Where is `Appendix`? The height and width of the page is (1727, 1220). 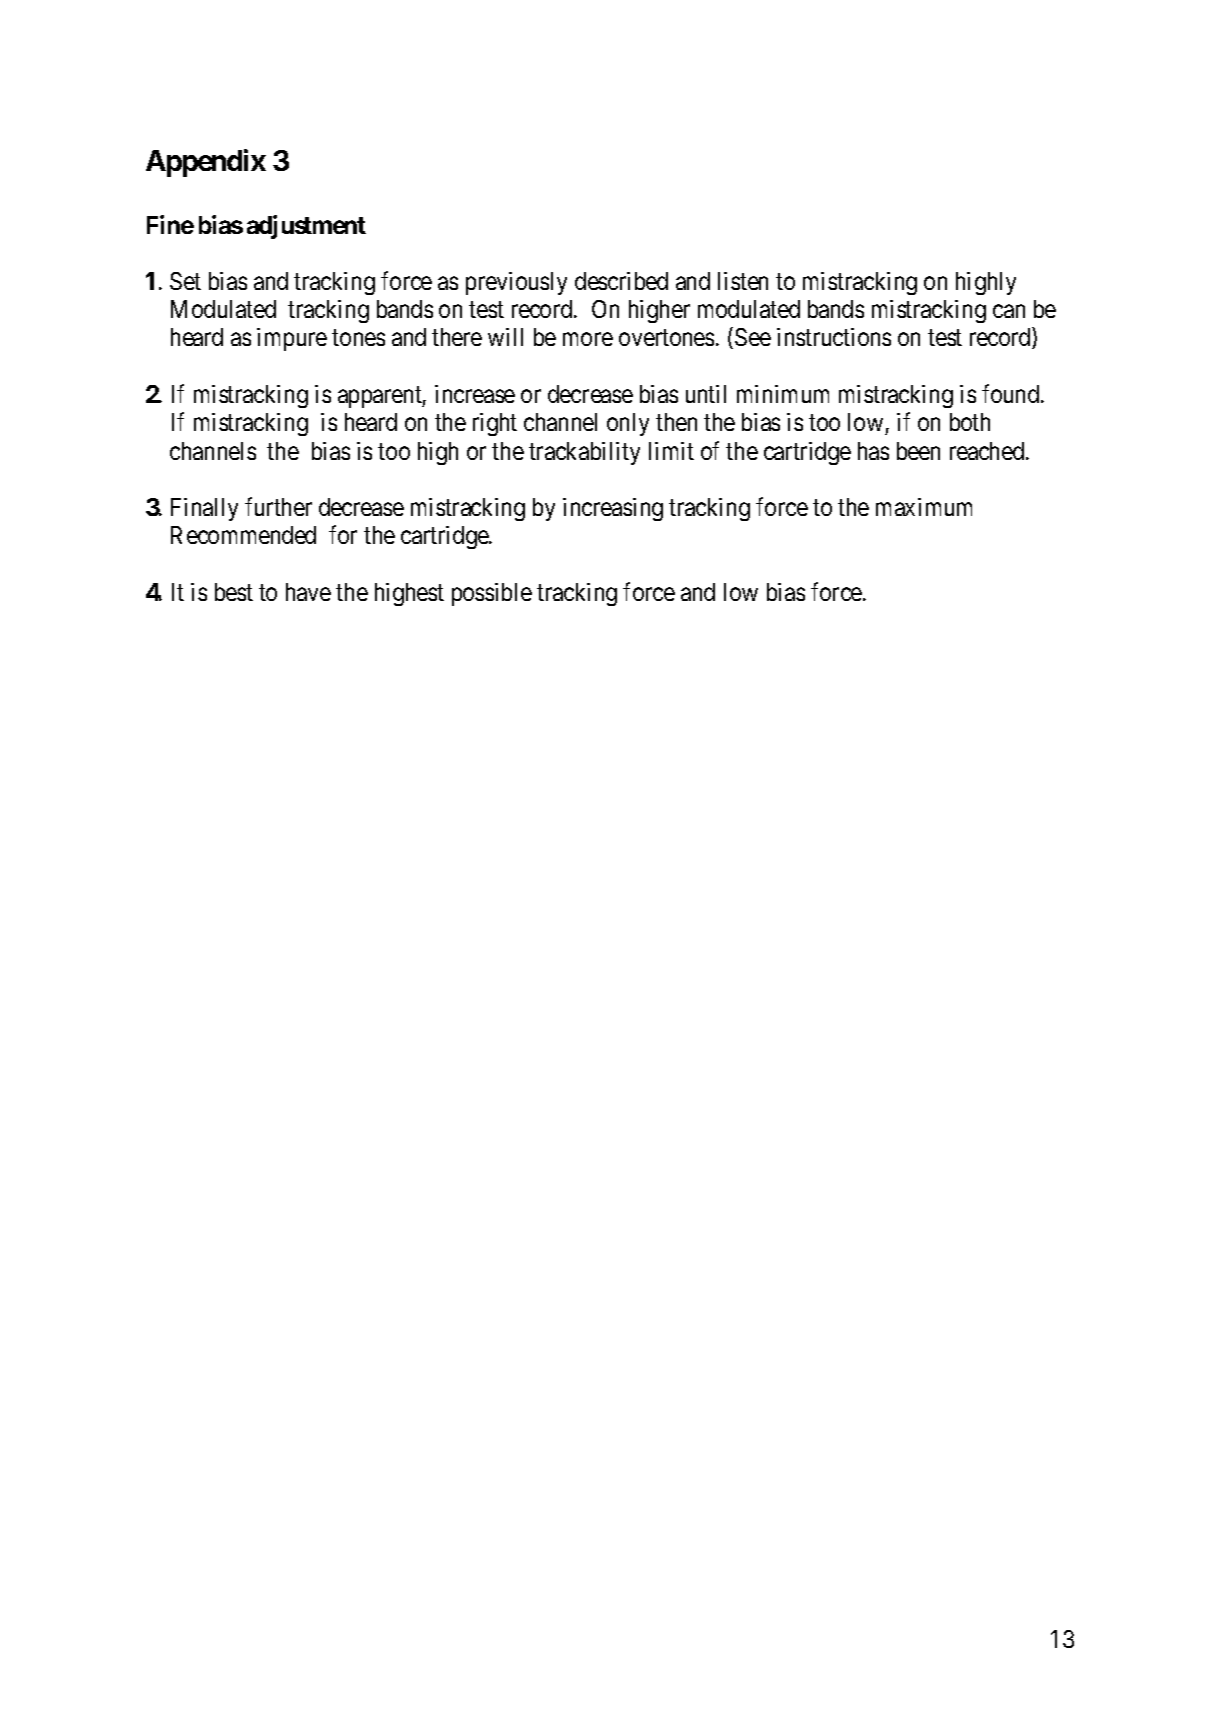 Appendix is located at coordinates (206, 163).
